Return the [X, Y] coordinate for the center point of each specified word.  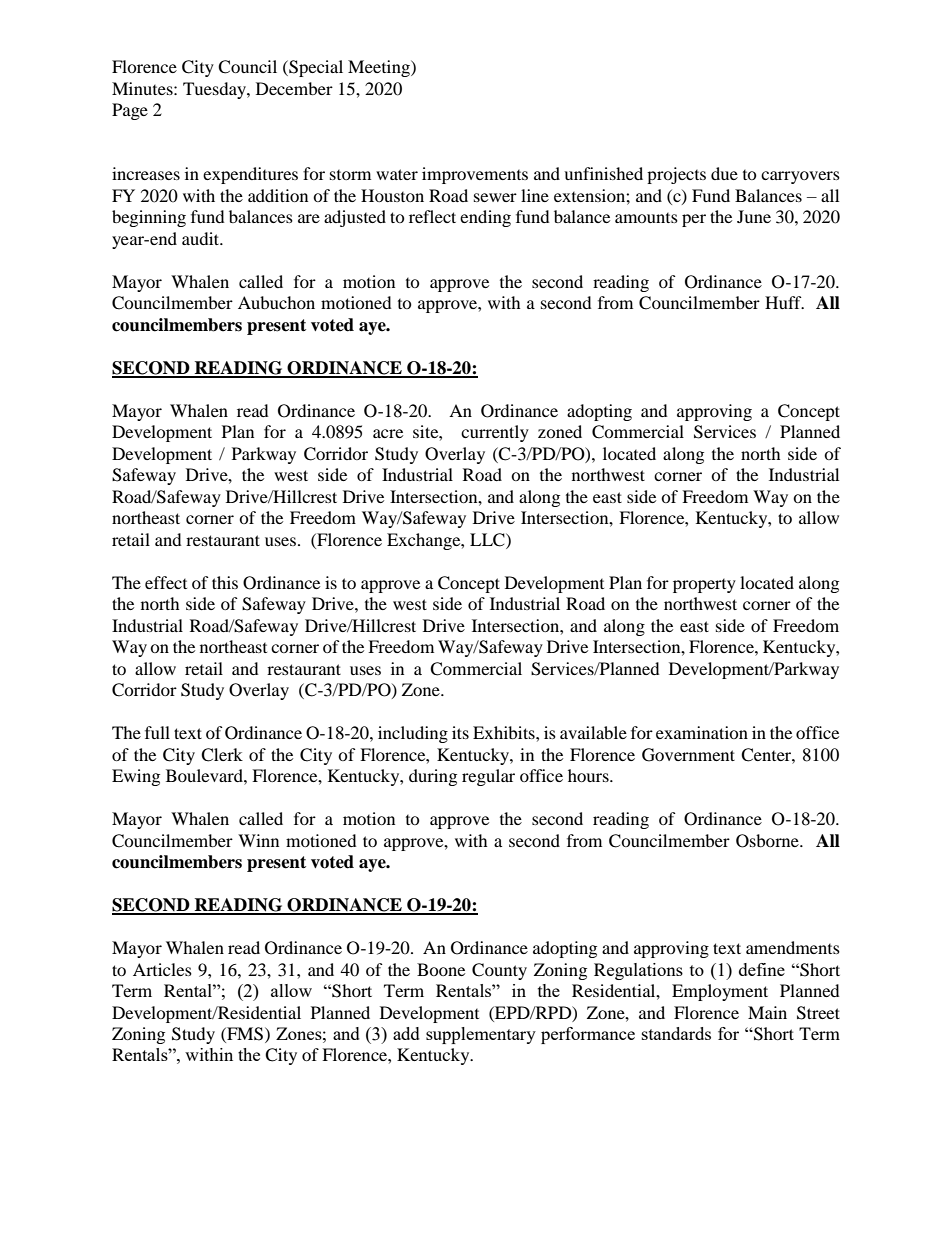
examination [702, 732]
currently [495, 433]
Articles [162, 969]
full [157, 732]
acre [388, 433]
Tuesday [215, 90]
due [724, 173]
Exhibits [505, 732]
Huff [784, 302]
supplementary [481, 1035]
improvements [475, 175]
